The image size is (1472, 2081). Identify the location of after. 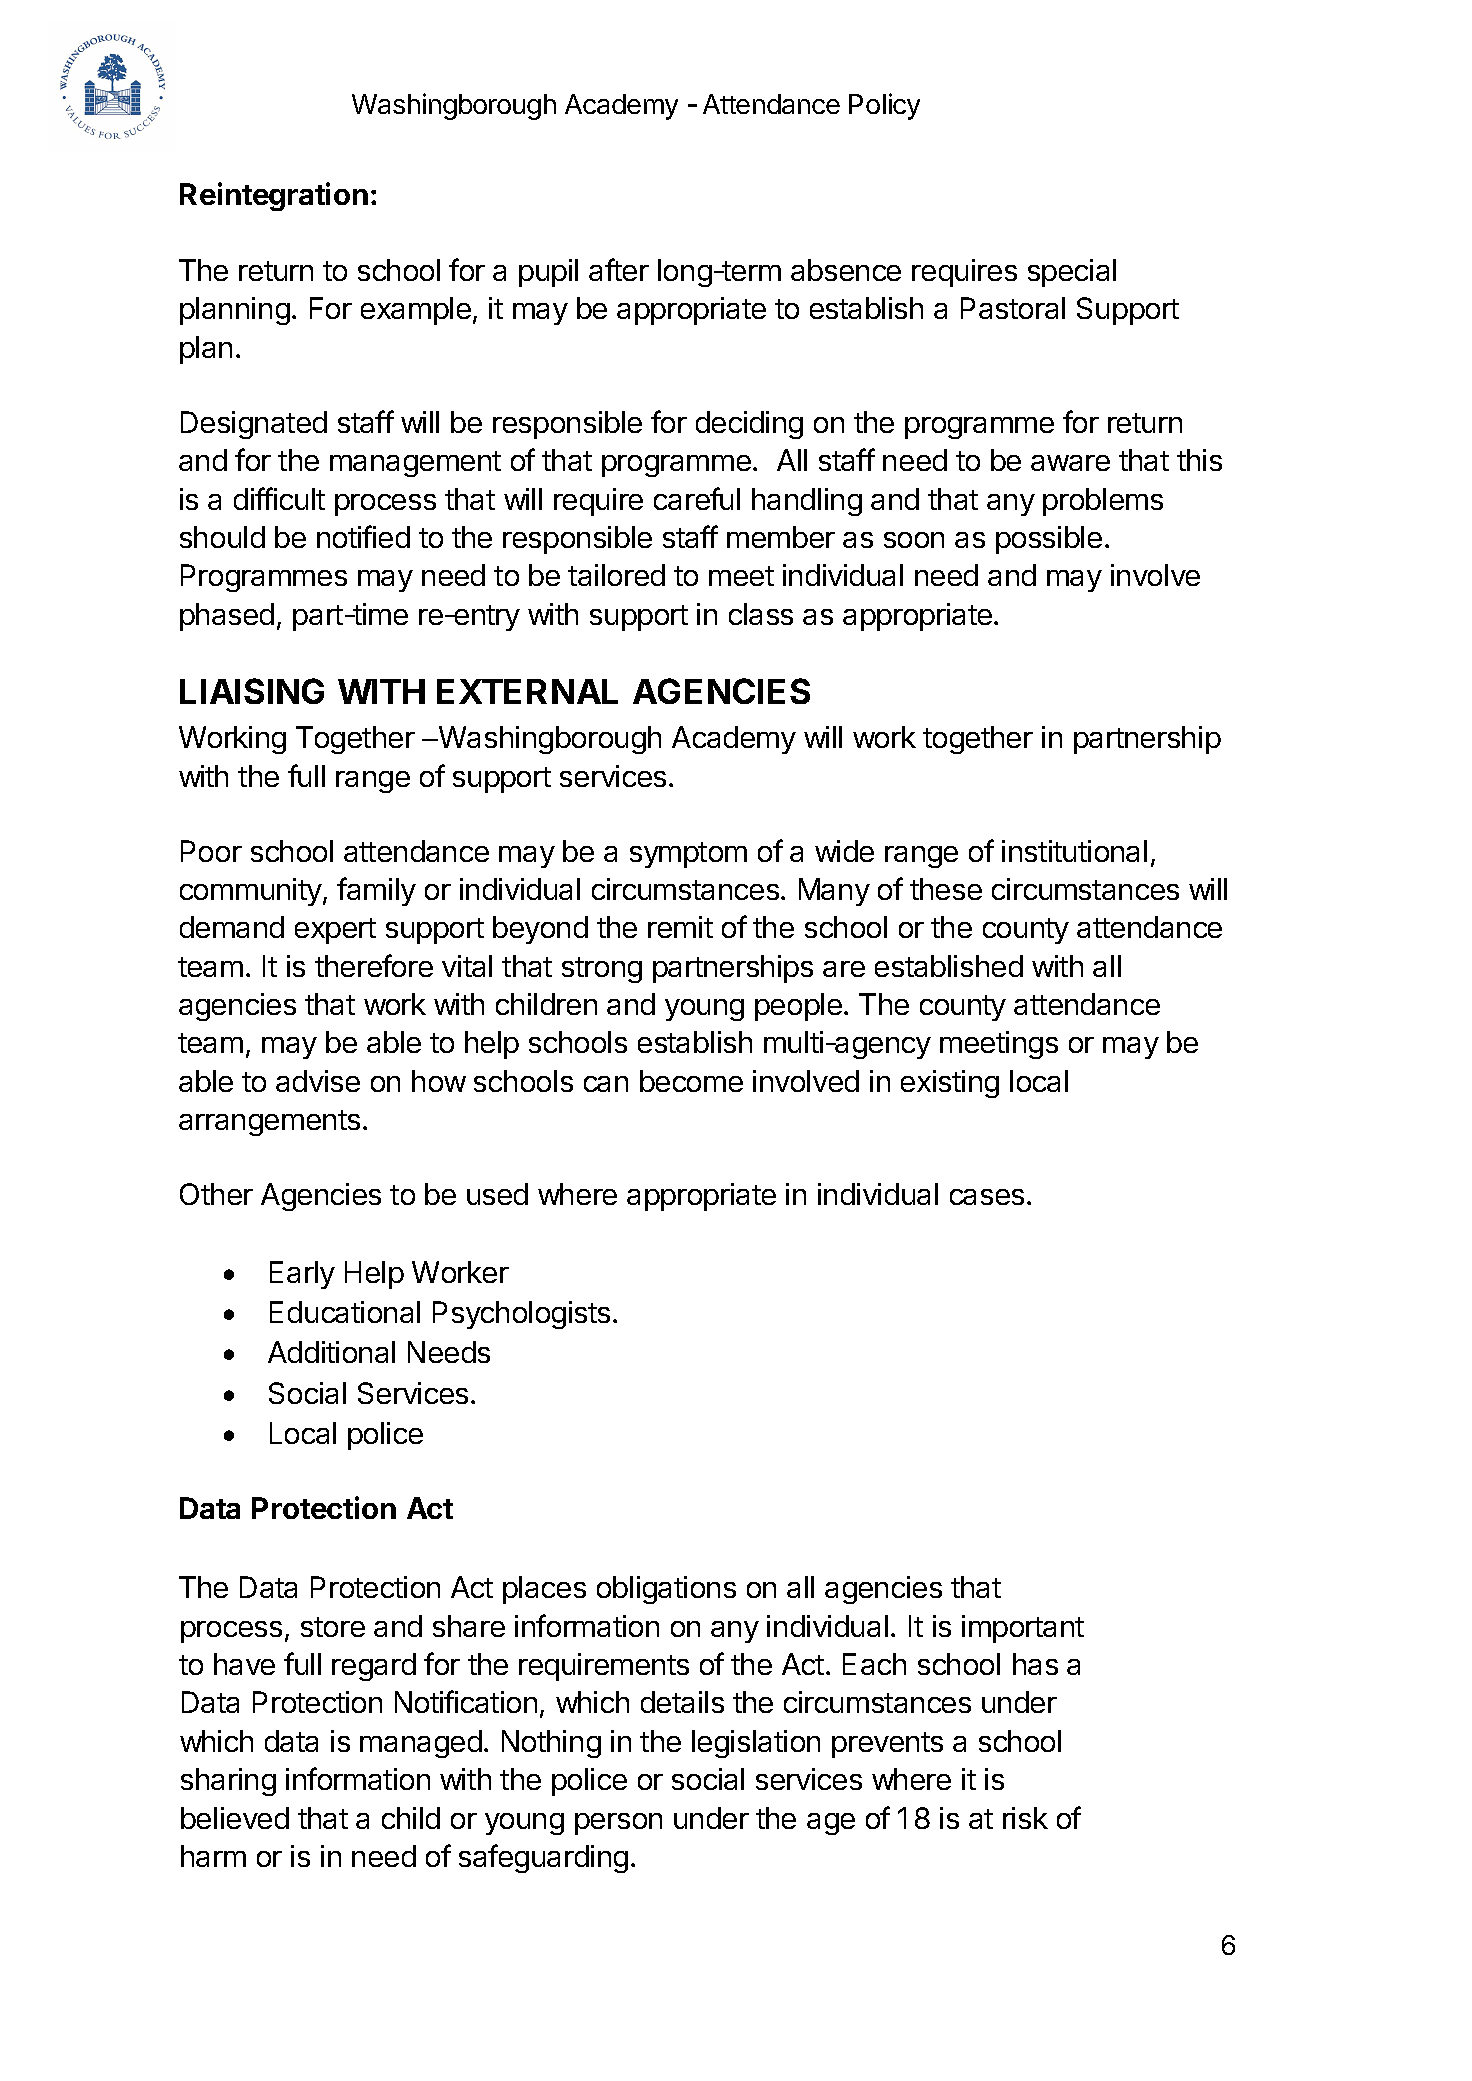
(619, 269).
